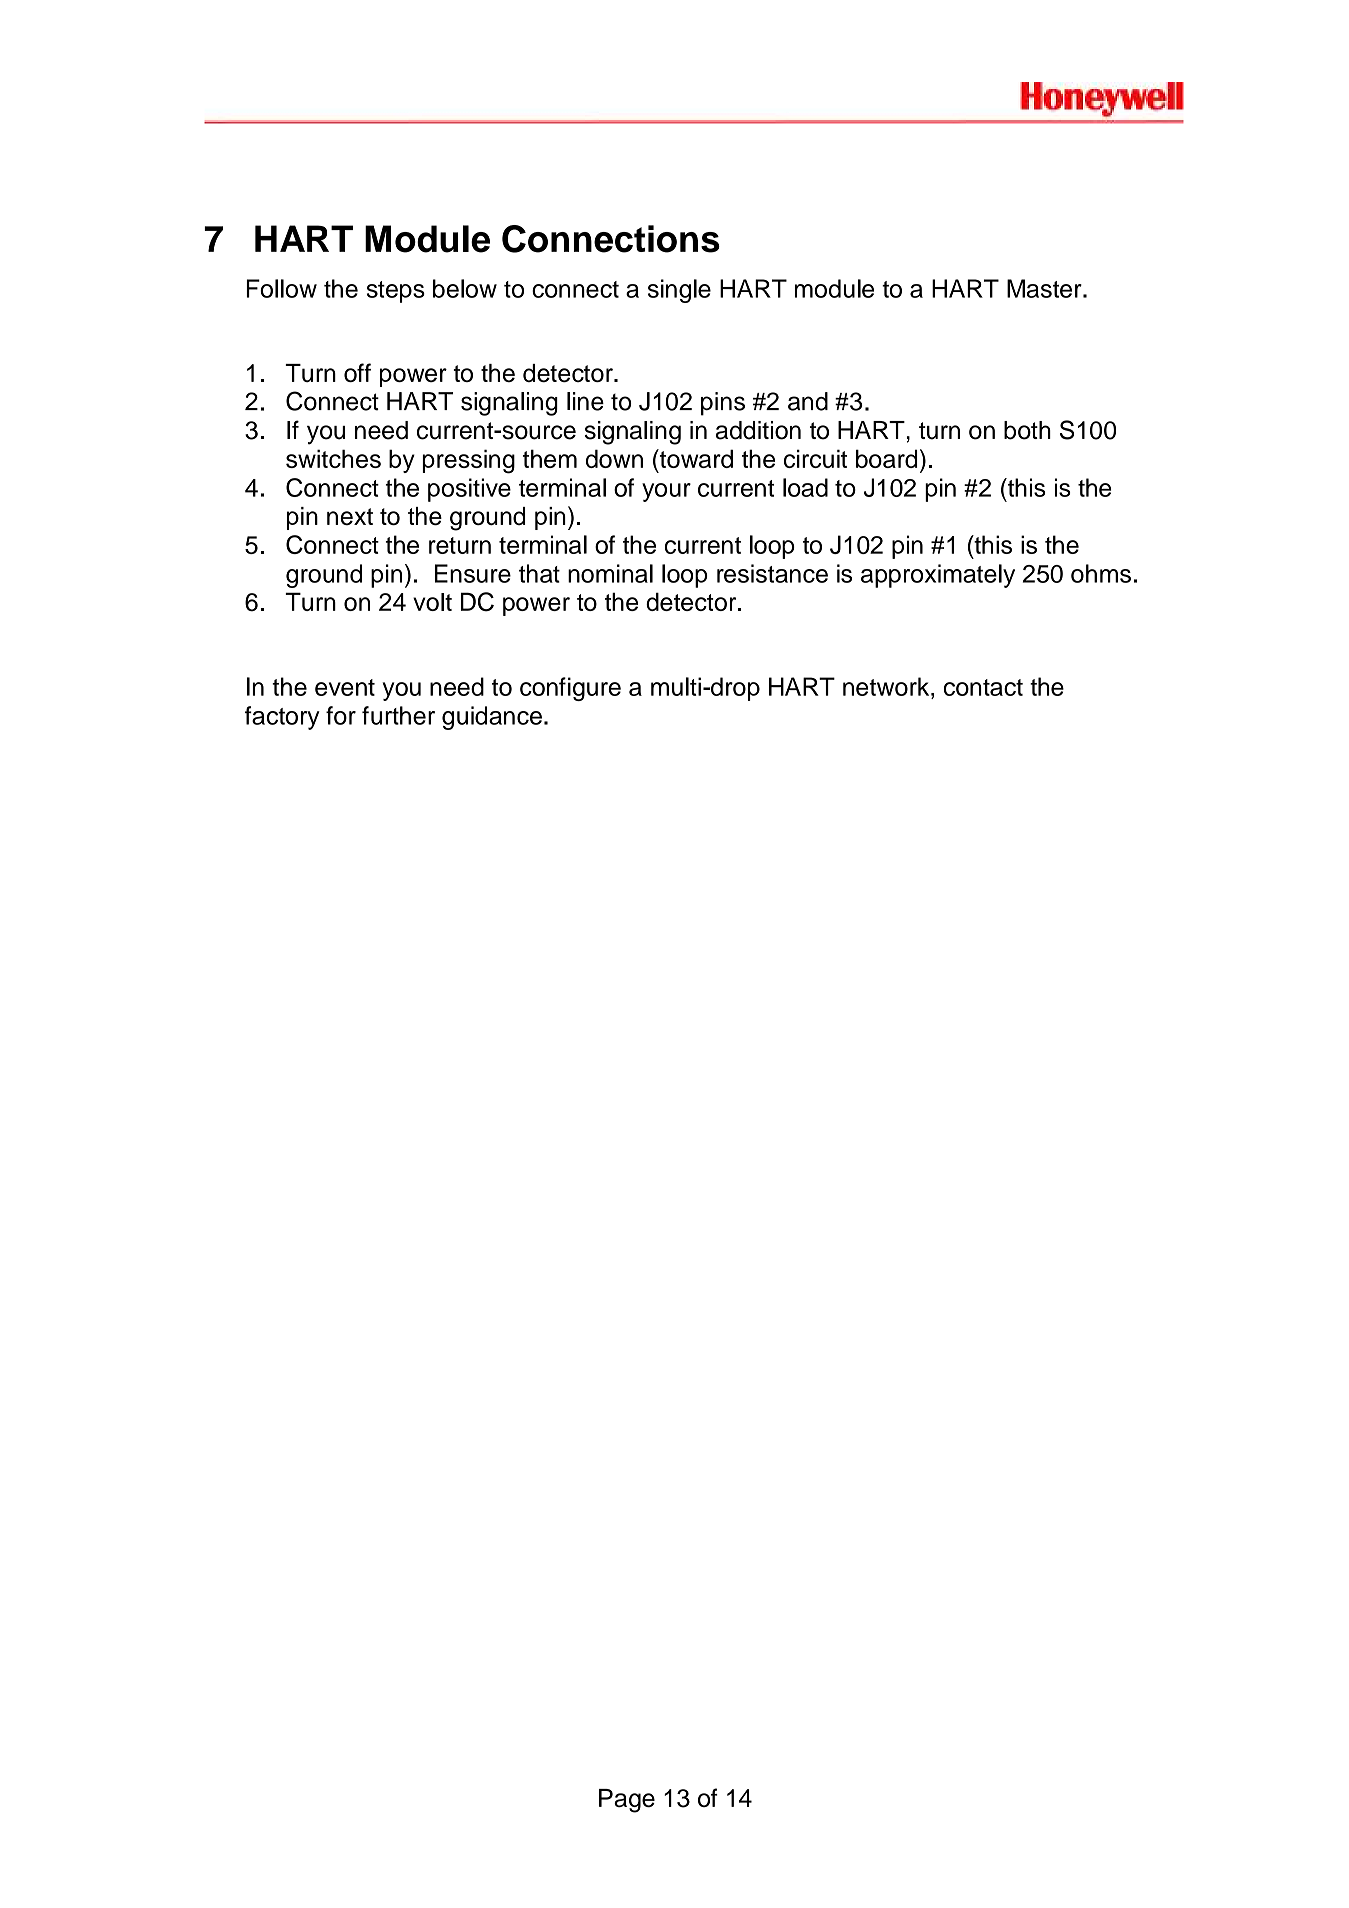 The width and height of the screenshot is (1349, 1908). Describe the element at coordinates (282, 718) in the screenshot. I see `factory` at that location.
